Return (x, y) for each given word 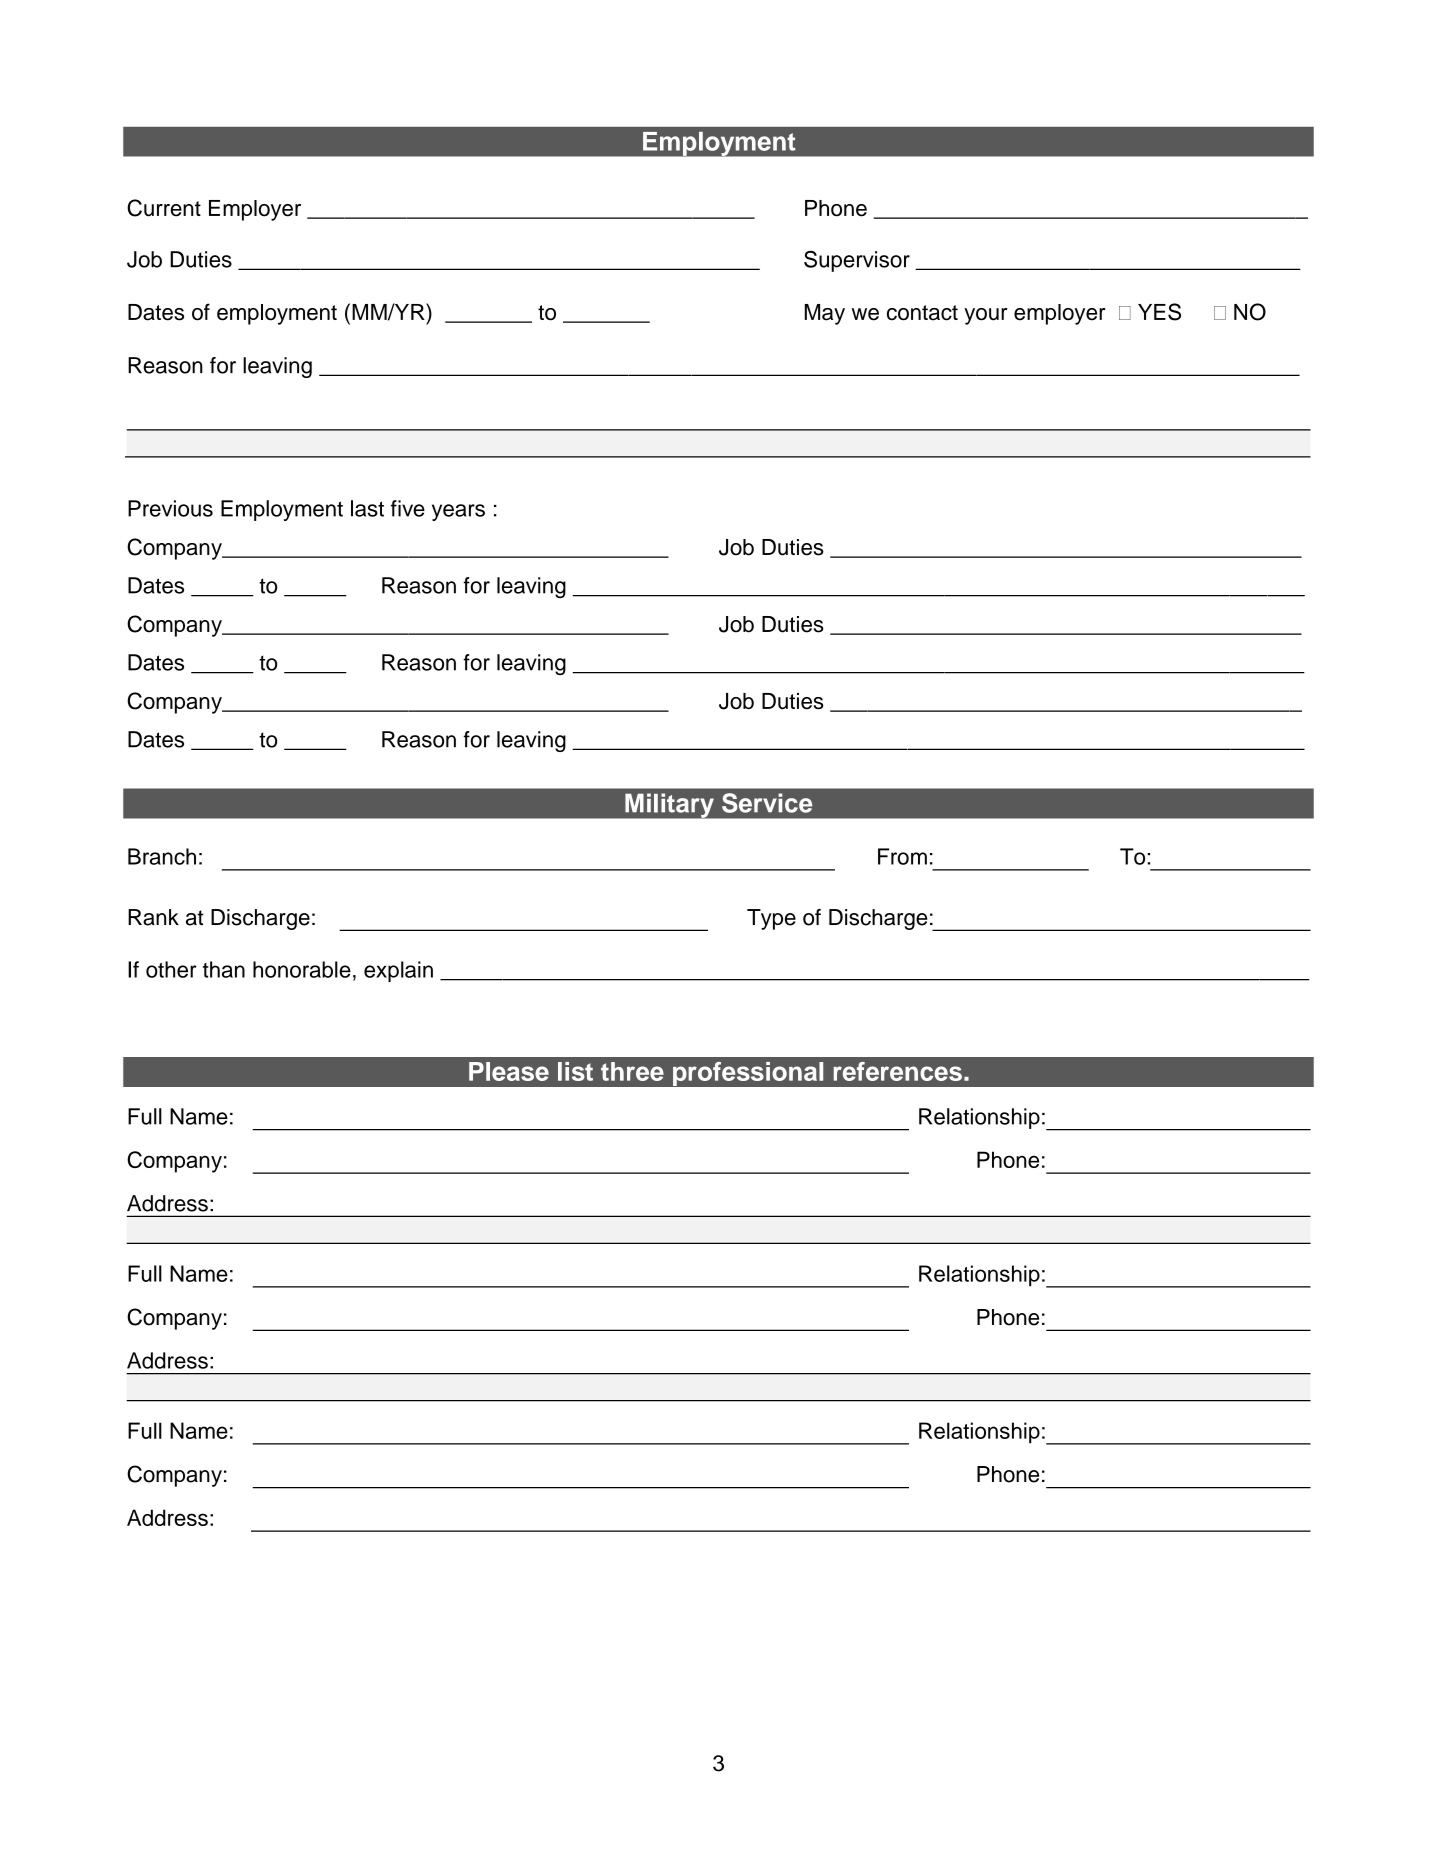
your (986, 316)
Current (164, 208)
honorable (302, 969)
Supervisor (857, 261)
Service (767, 803)
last (367, 508)
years (458, 512)
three (632, 1071)
